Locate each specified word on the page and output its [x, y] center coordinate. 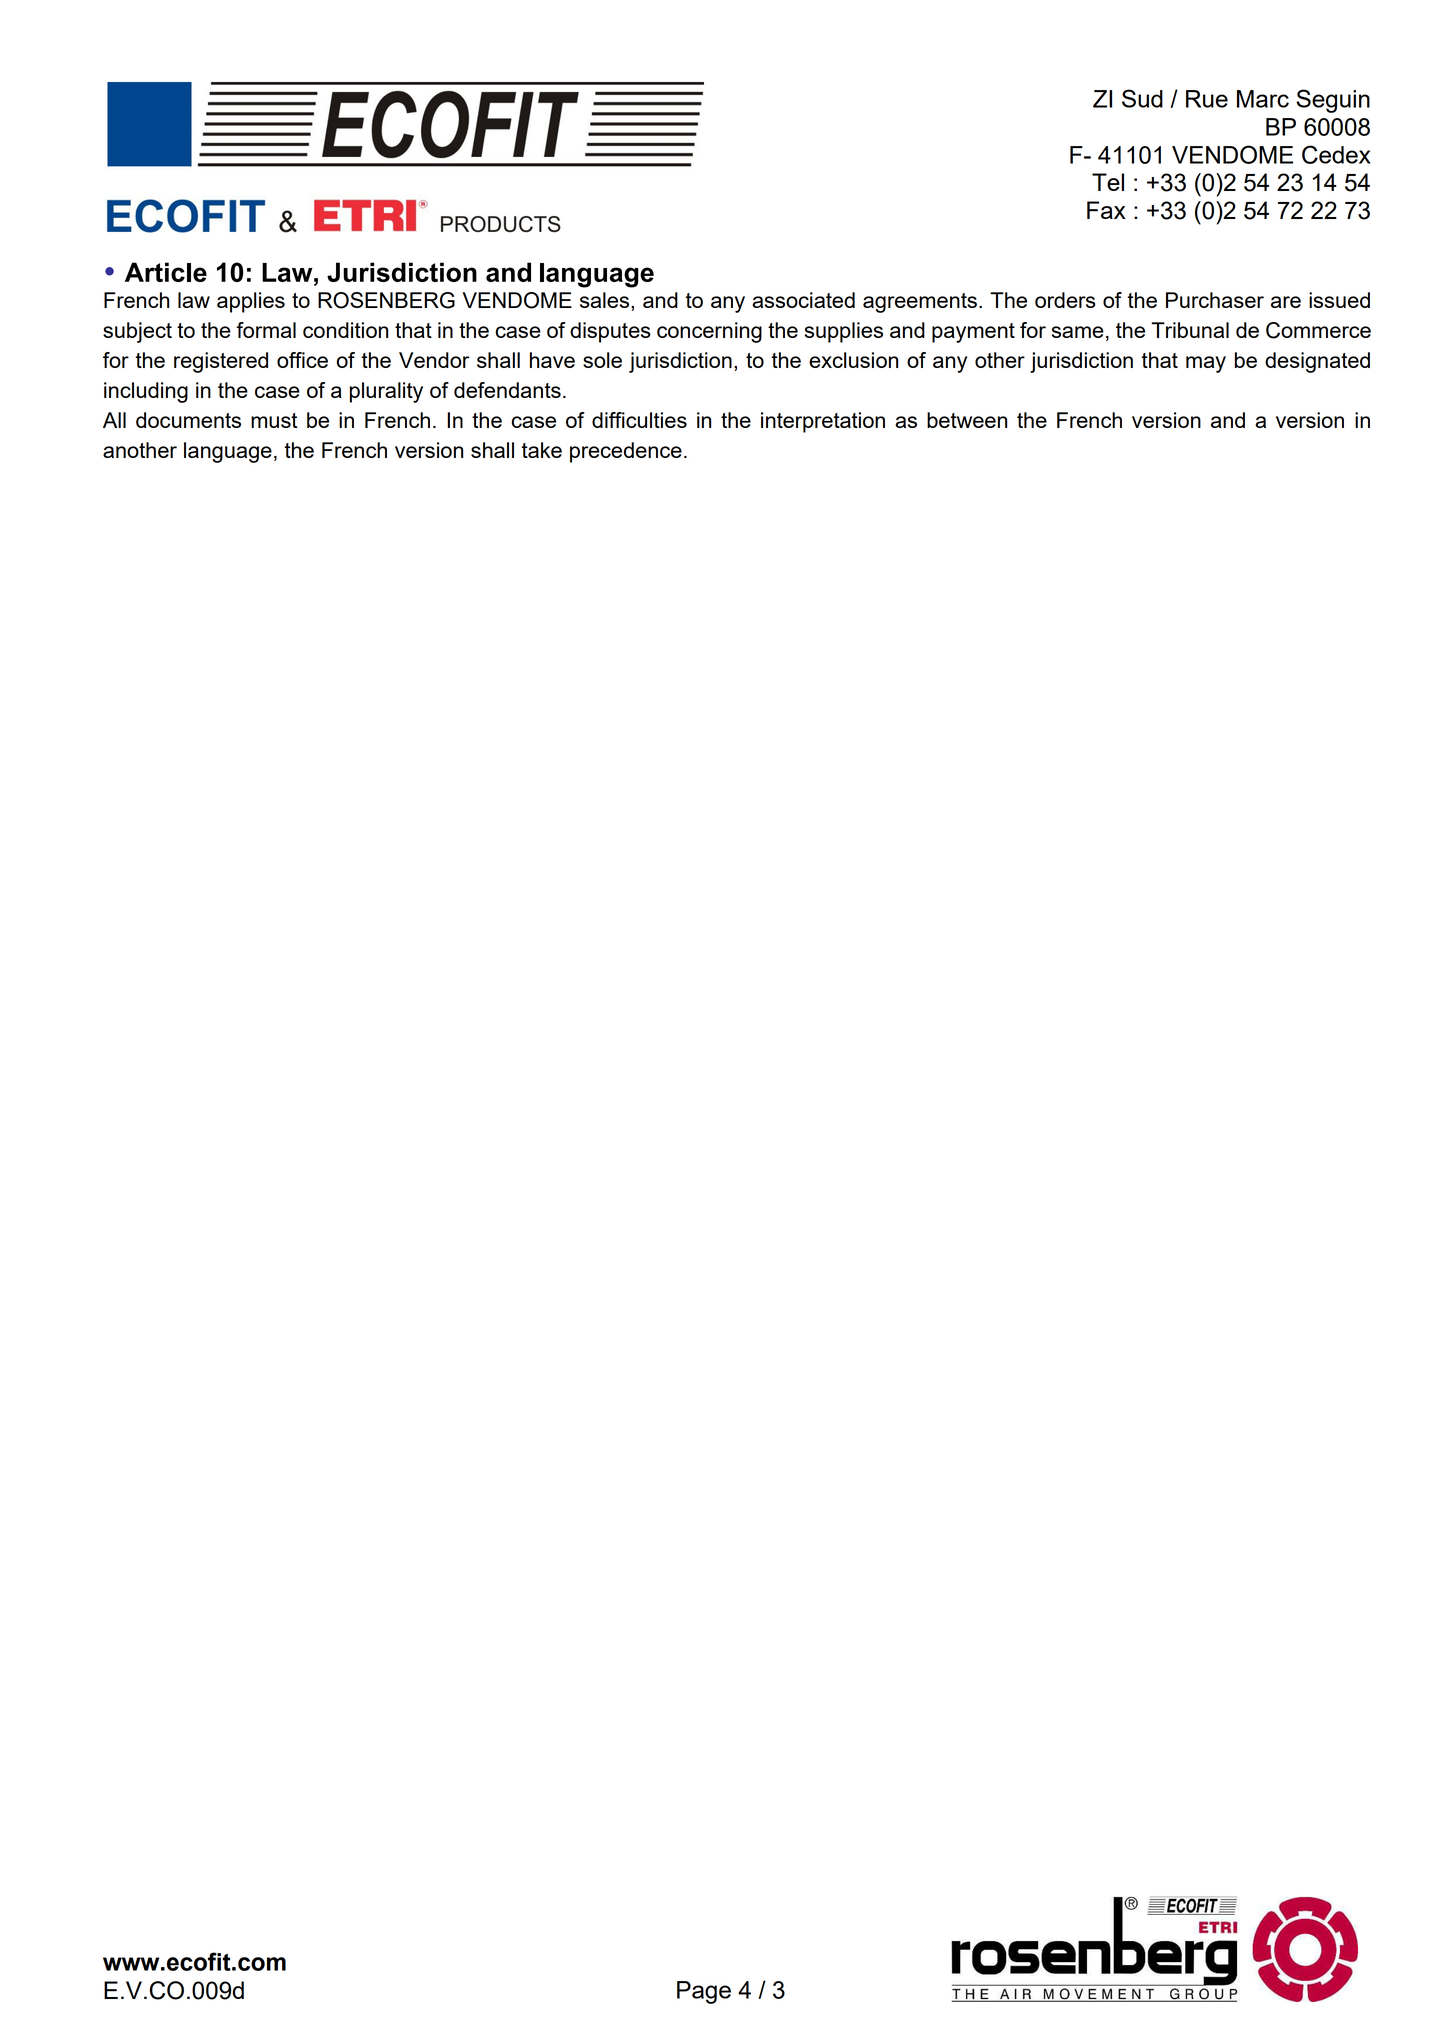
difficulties [639, 420]
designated [1317, 362]
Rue [1207, 99]
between [967, 420]
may [1206, 364]
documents [188, 420]
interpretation [823, 422]
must [274, 420]
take [542, 450]
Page [704, 1992]
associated [803, 300]
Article [166, 272]
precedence [626, 452]
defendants [507, 390]
